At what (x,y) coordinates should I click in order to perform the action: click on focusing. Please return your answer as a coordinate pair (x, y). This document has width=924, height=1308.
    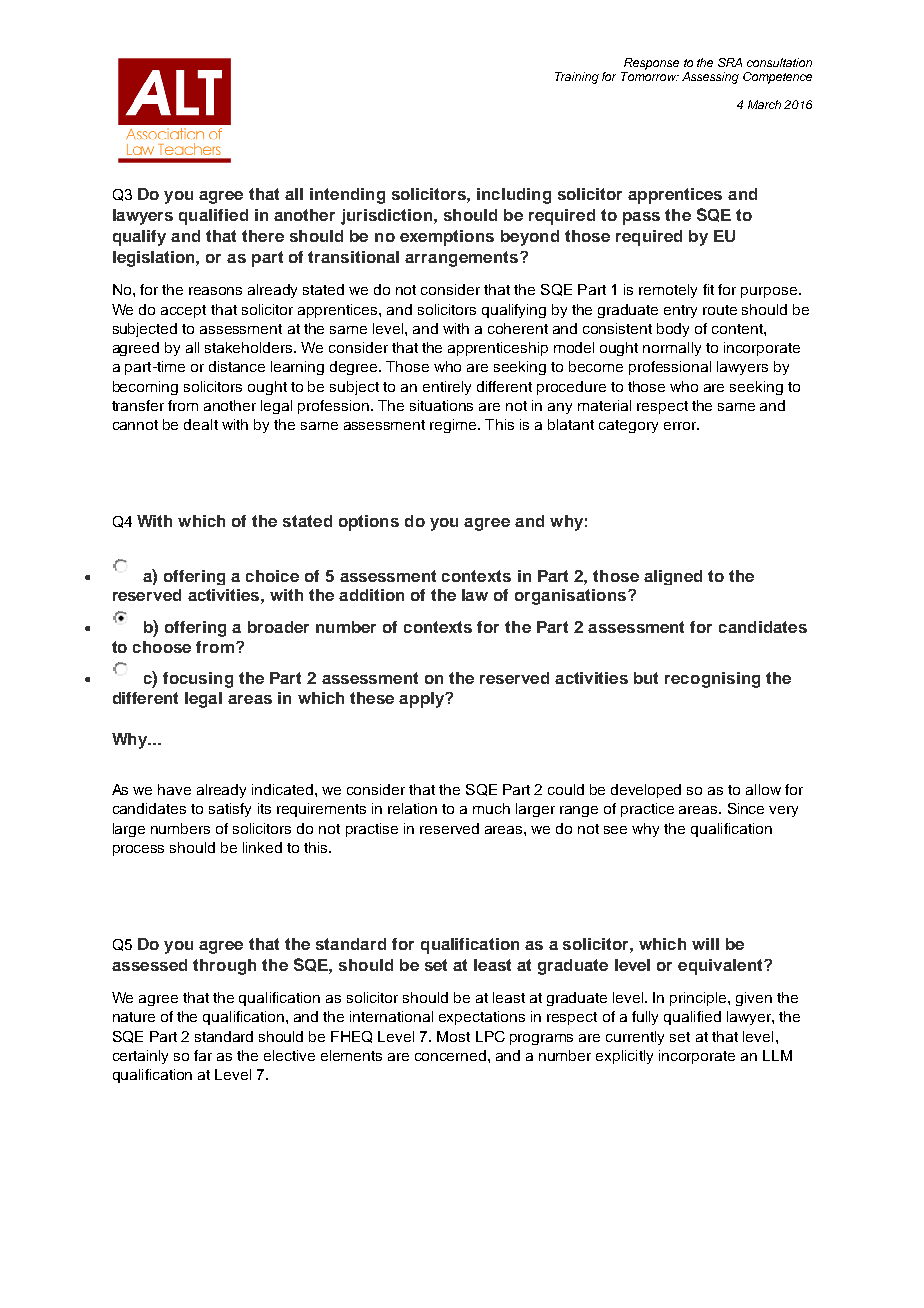
    Looking at the image, I should click on (198, 680).
